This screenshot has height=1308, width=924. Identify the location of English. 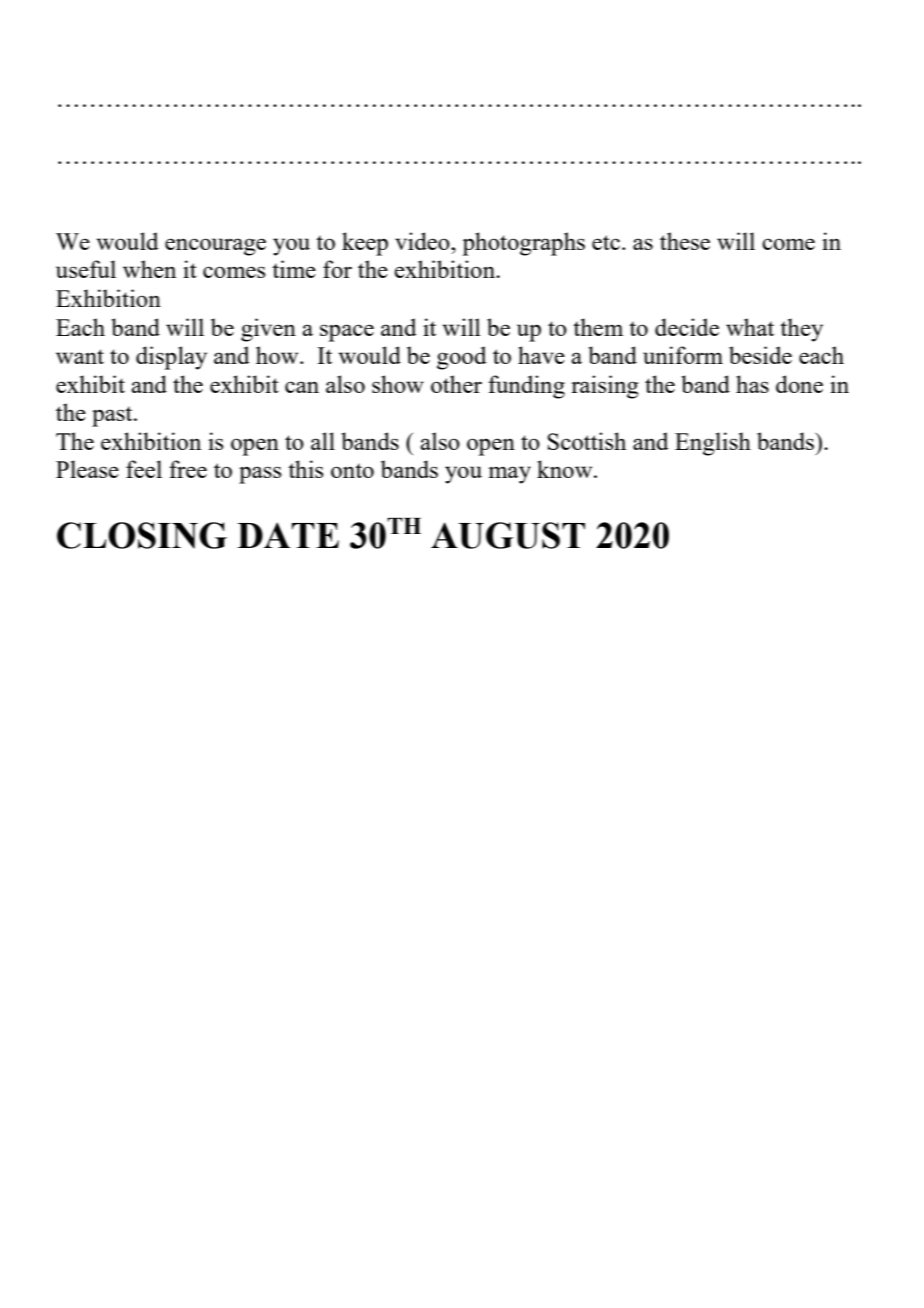
(713, 444).
